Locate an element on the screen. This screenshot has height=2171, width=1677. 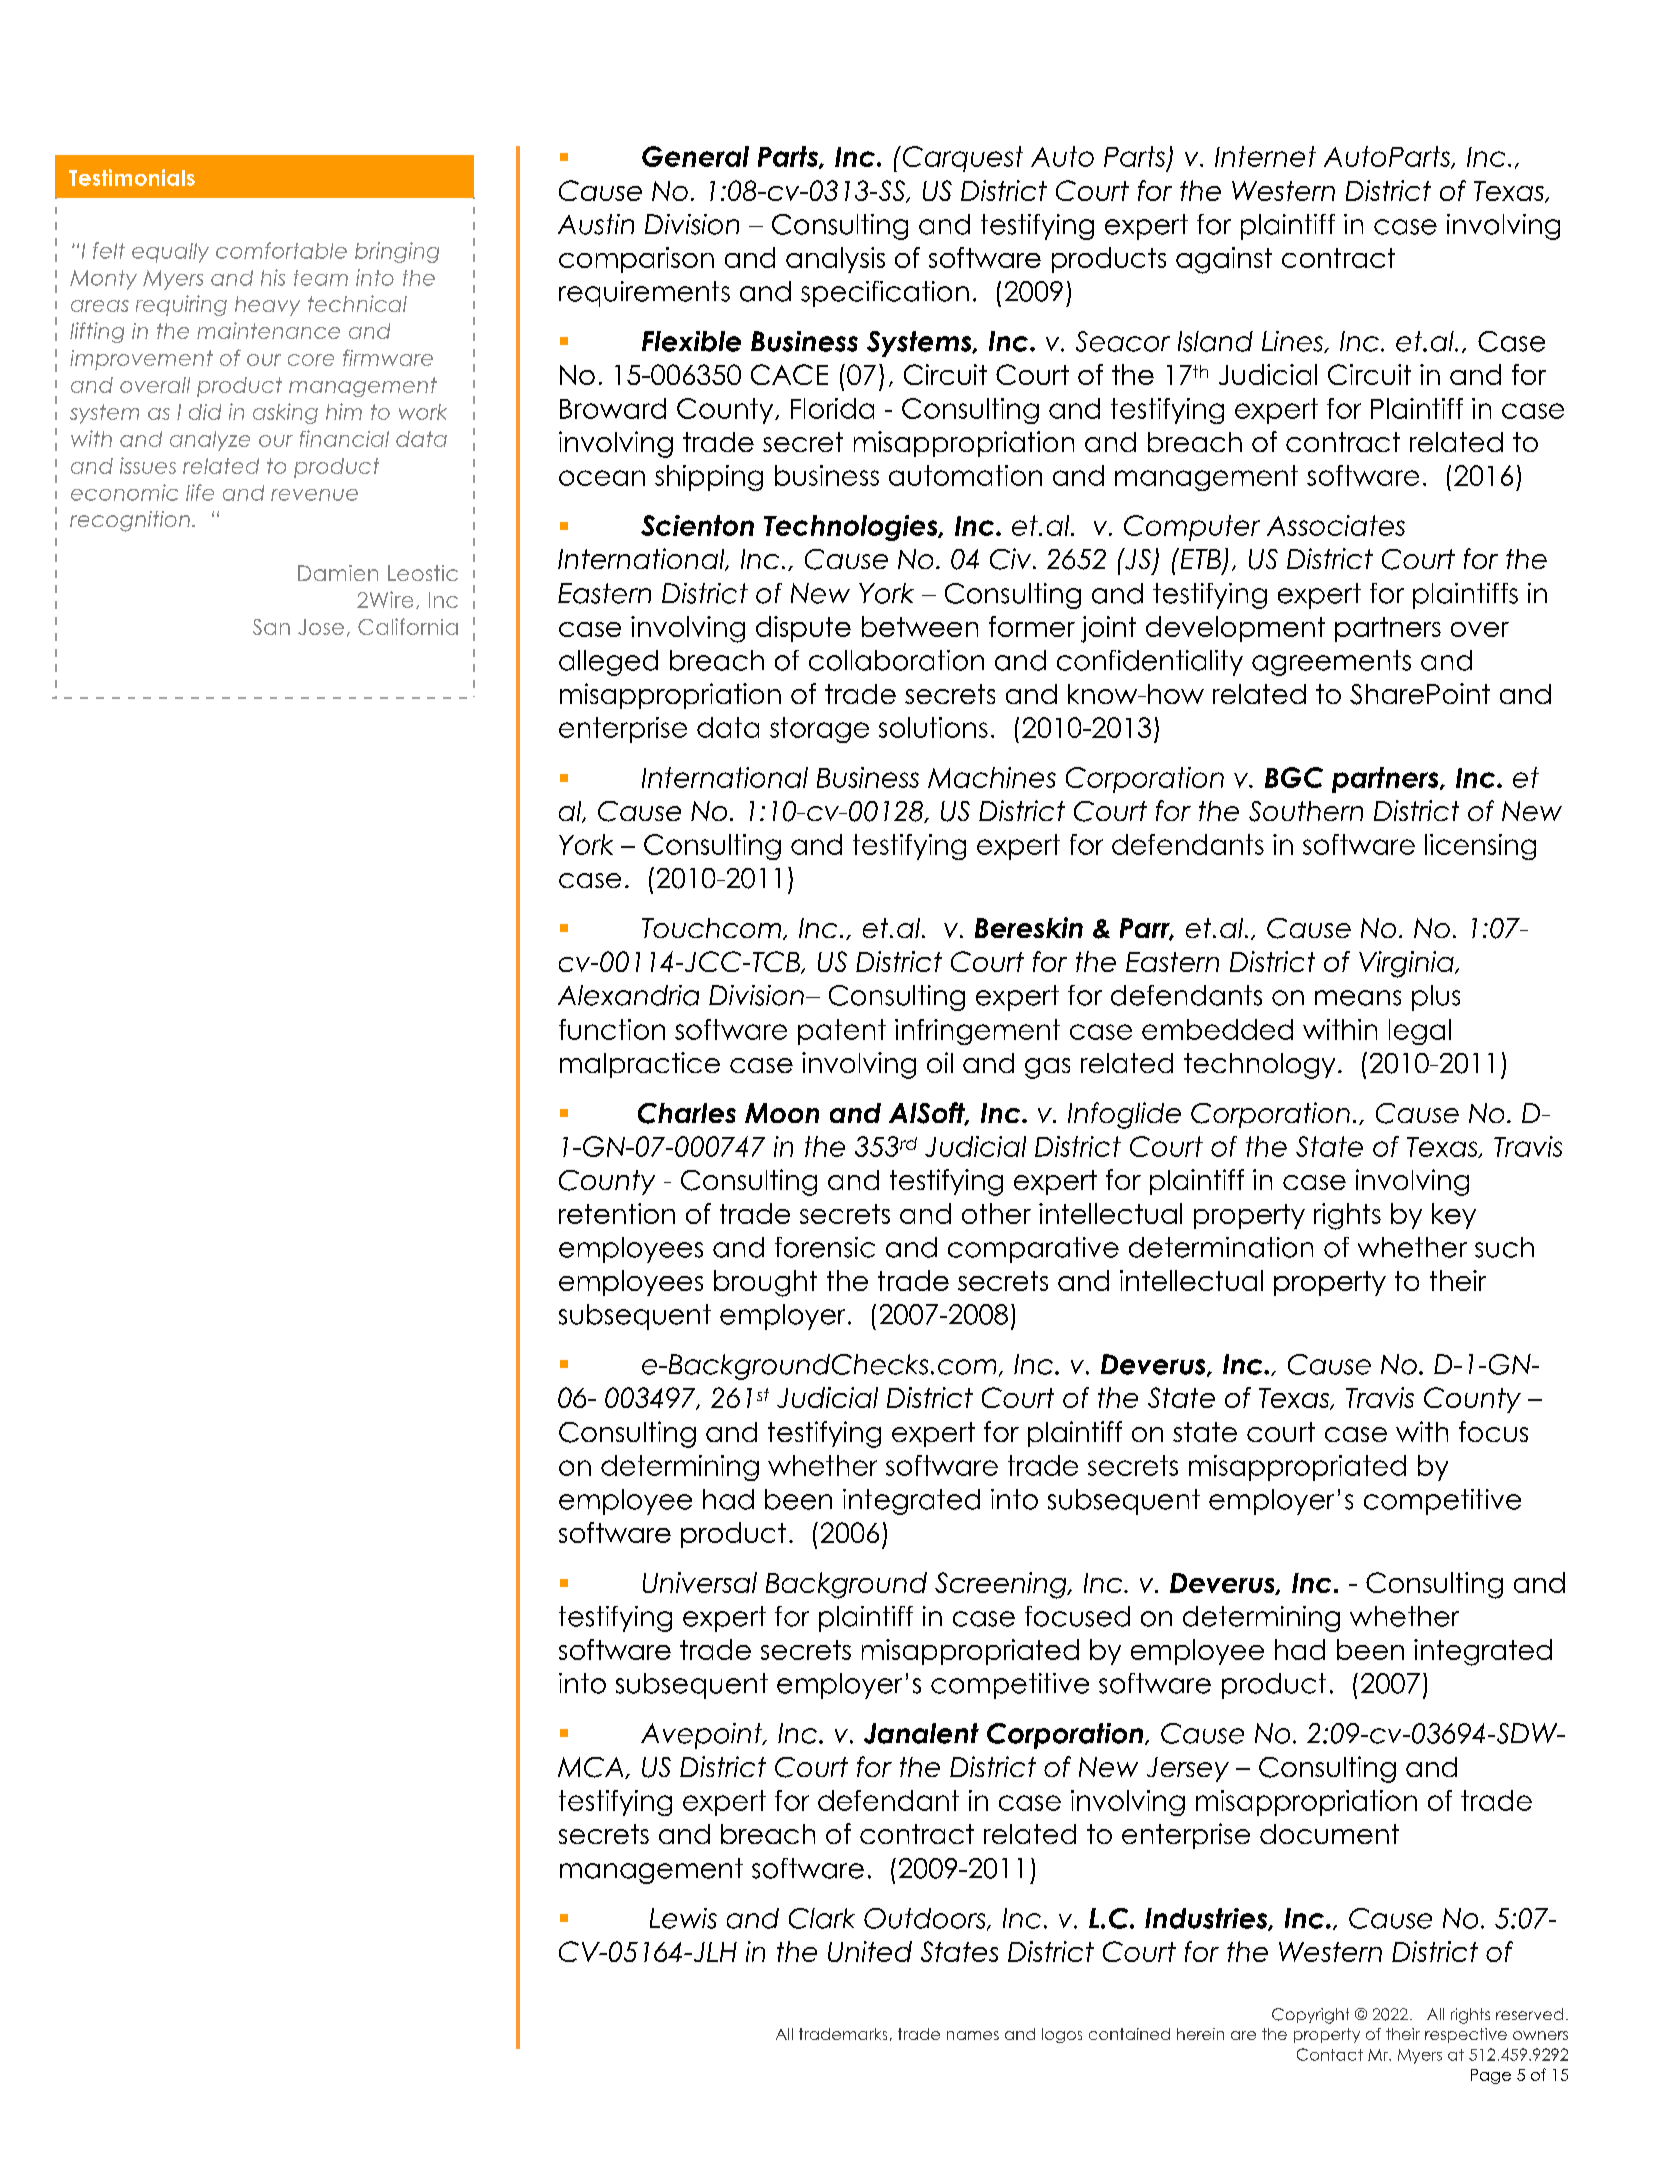
analysis is located at coordinates (835, 260).
